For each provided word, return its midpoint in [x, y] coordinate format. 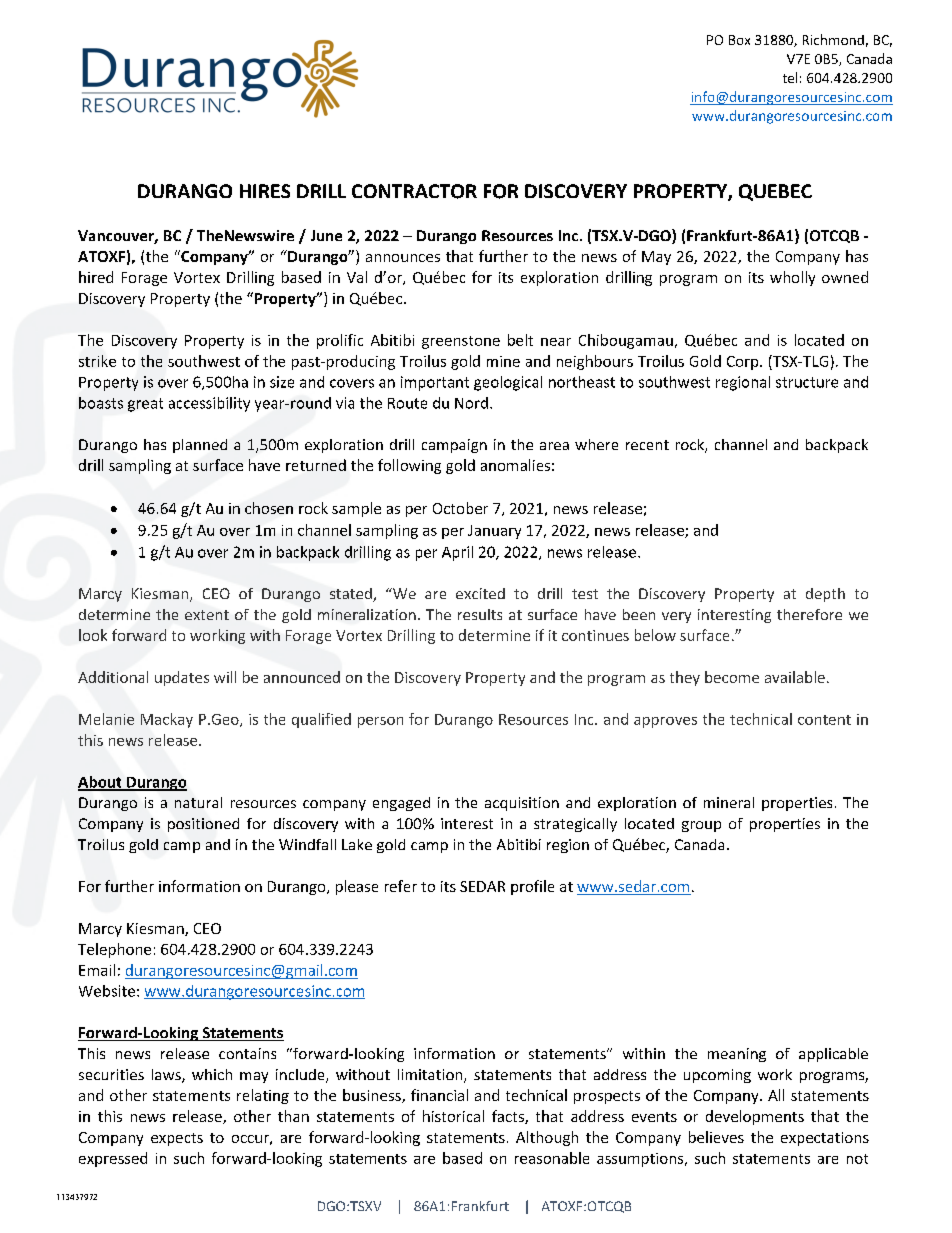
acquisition [522, 804]
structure [807, 382]
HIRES [265, 191]
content [824, 720]
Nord [471, 403]
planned [200, 446]
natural [198, 802]
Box [739, 40]
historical [453, 1116]
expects [177, 1139]
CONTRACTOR [414, 191]
